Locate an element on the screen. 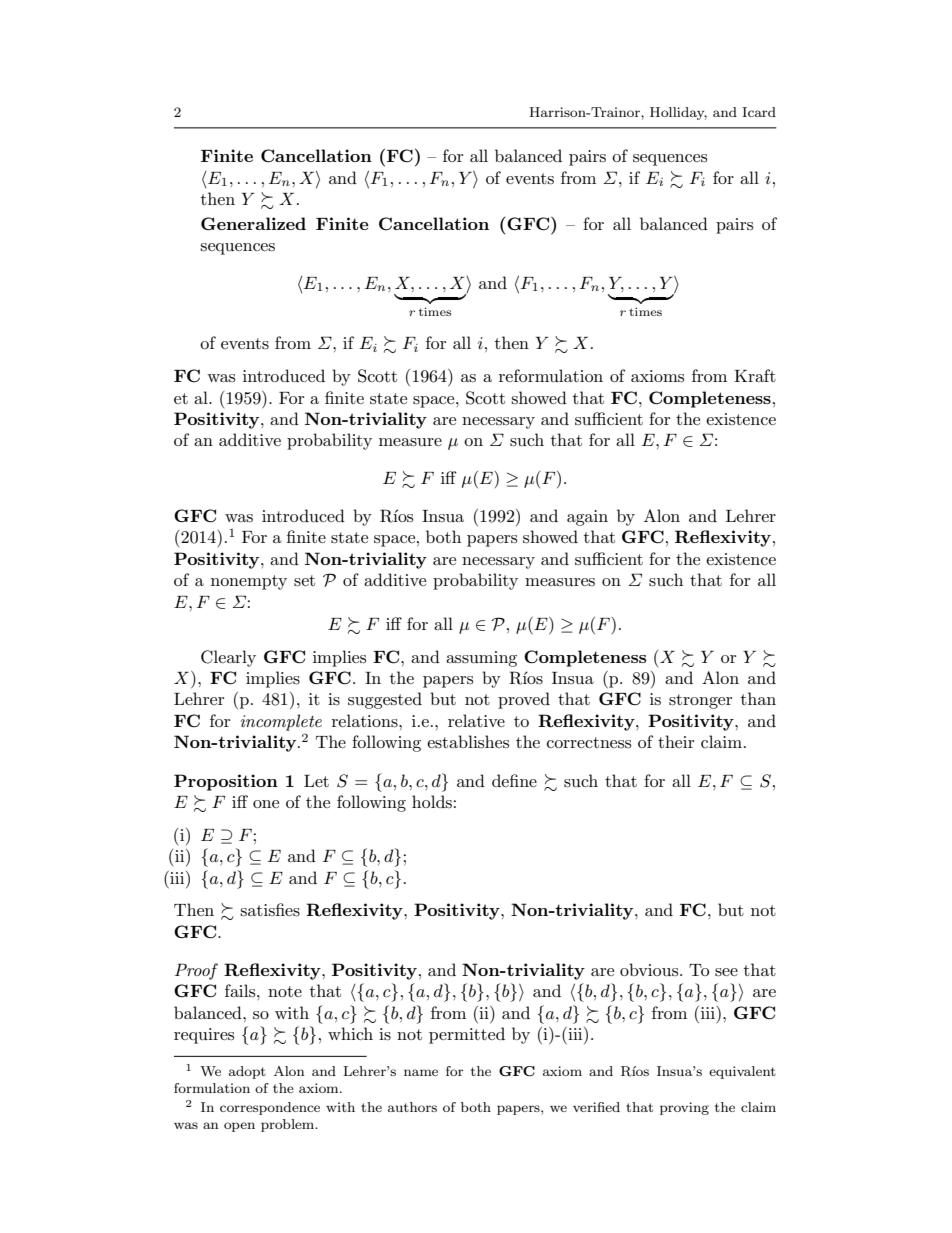 This screenshot has width=952, height=1233. Holliday is located at coordinates (678, 113).
